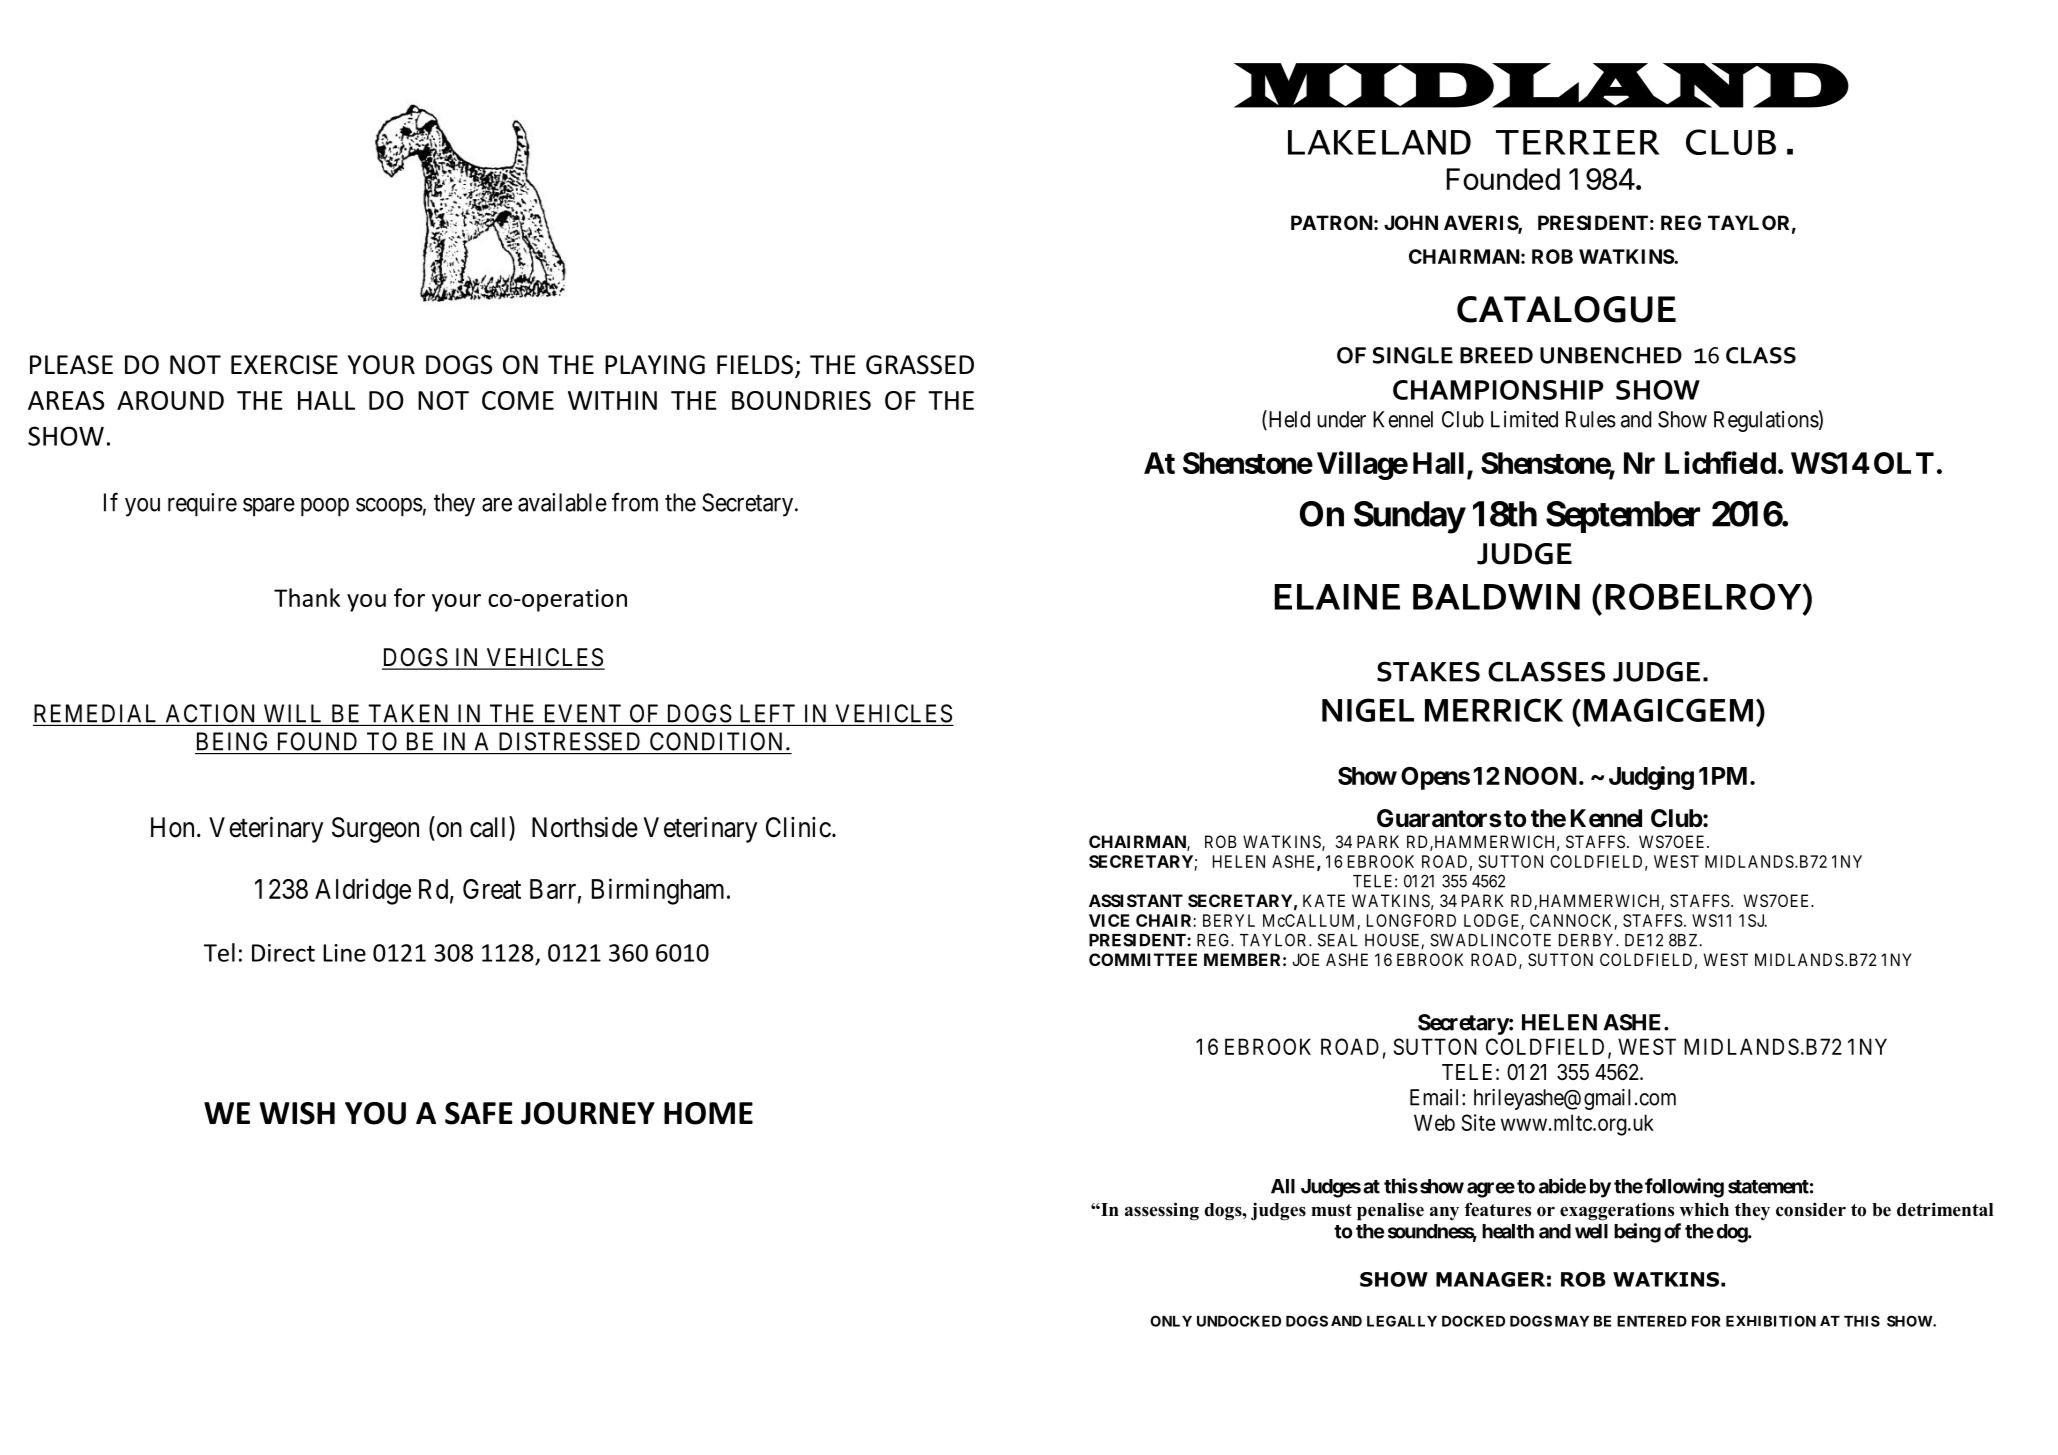 The image size is (2058, 1455). What do you see at coordinates (1578, 142) in the document?
I see `TERRIER` at bounding box center [1578, 142].
